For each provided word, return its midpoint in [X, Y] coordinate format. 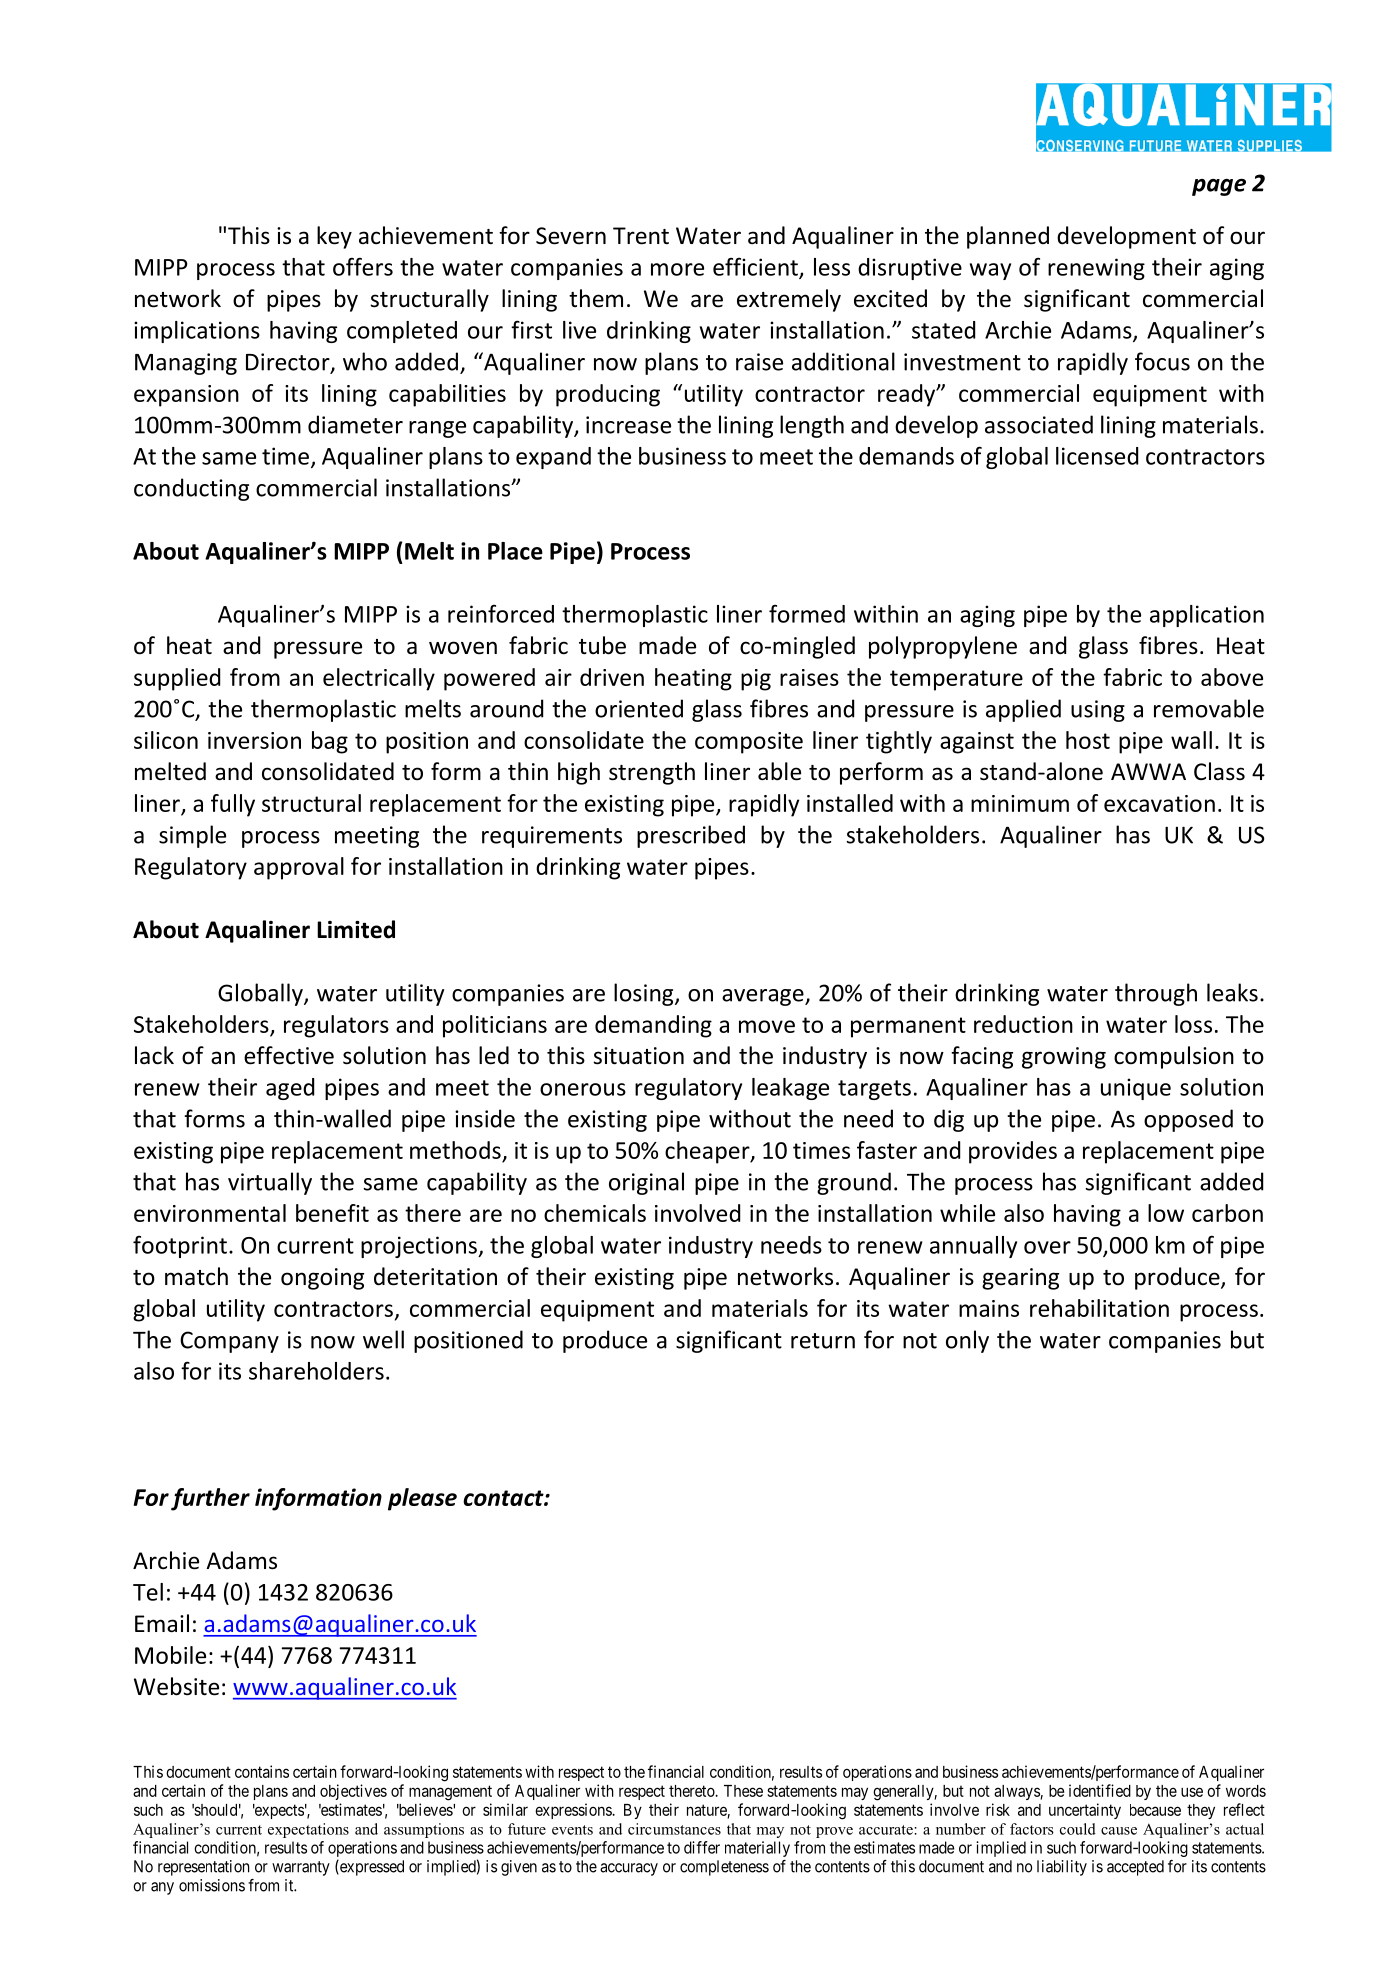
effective [289, 1055]
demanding [653, 1026]
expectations [308, 1830]
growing [1064, 1058]
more [677, 269]
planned [1008, 237]
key [334, 237]
